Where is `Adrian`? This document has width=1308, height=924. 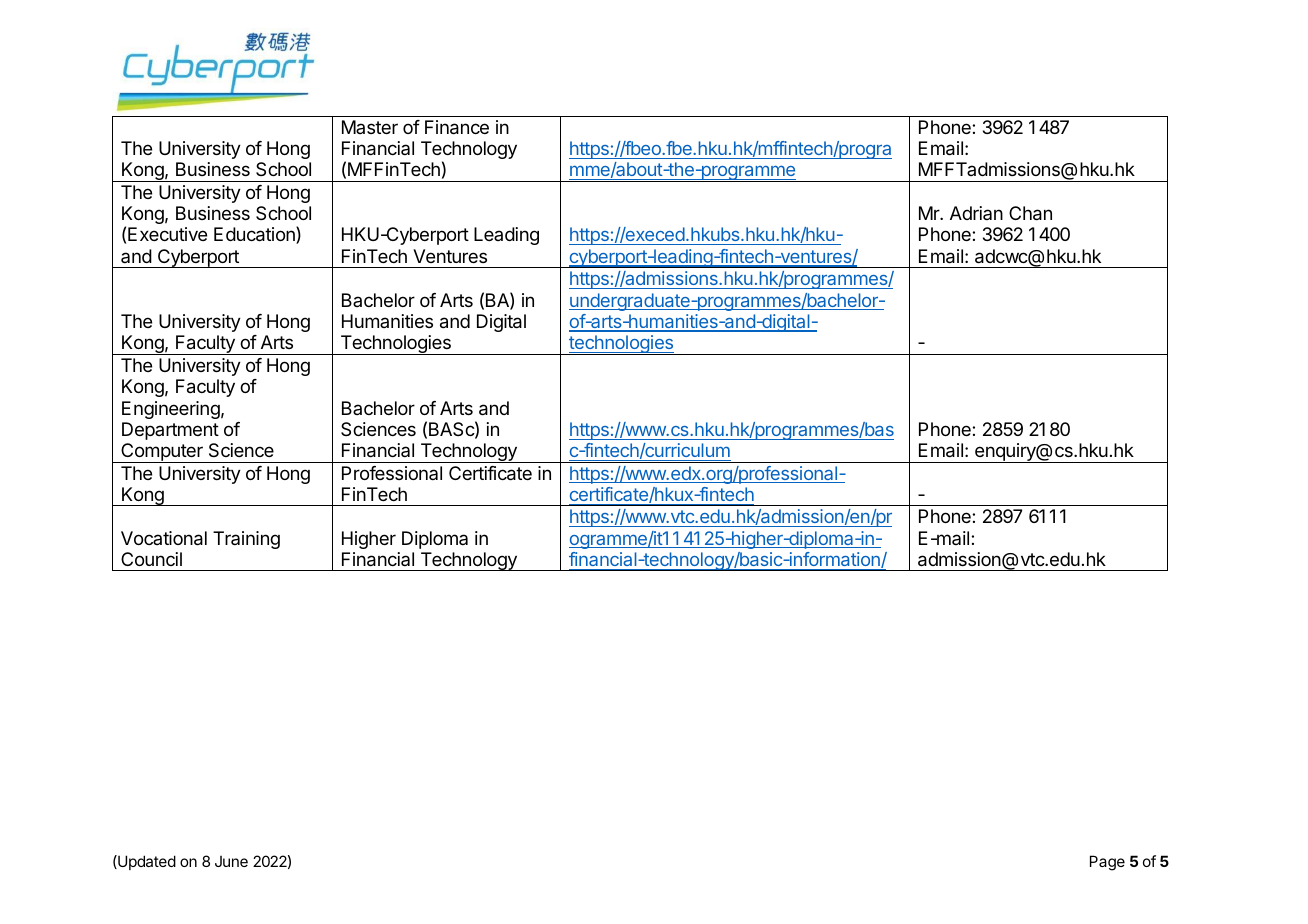
Adrian is located at coordinates (976, 213).
